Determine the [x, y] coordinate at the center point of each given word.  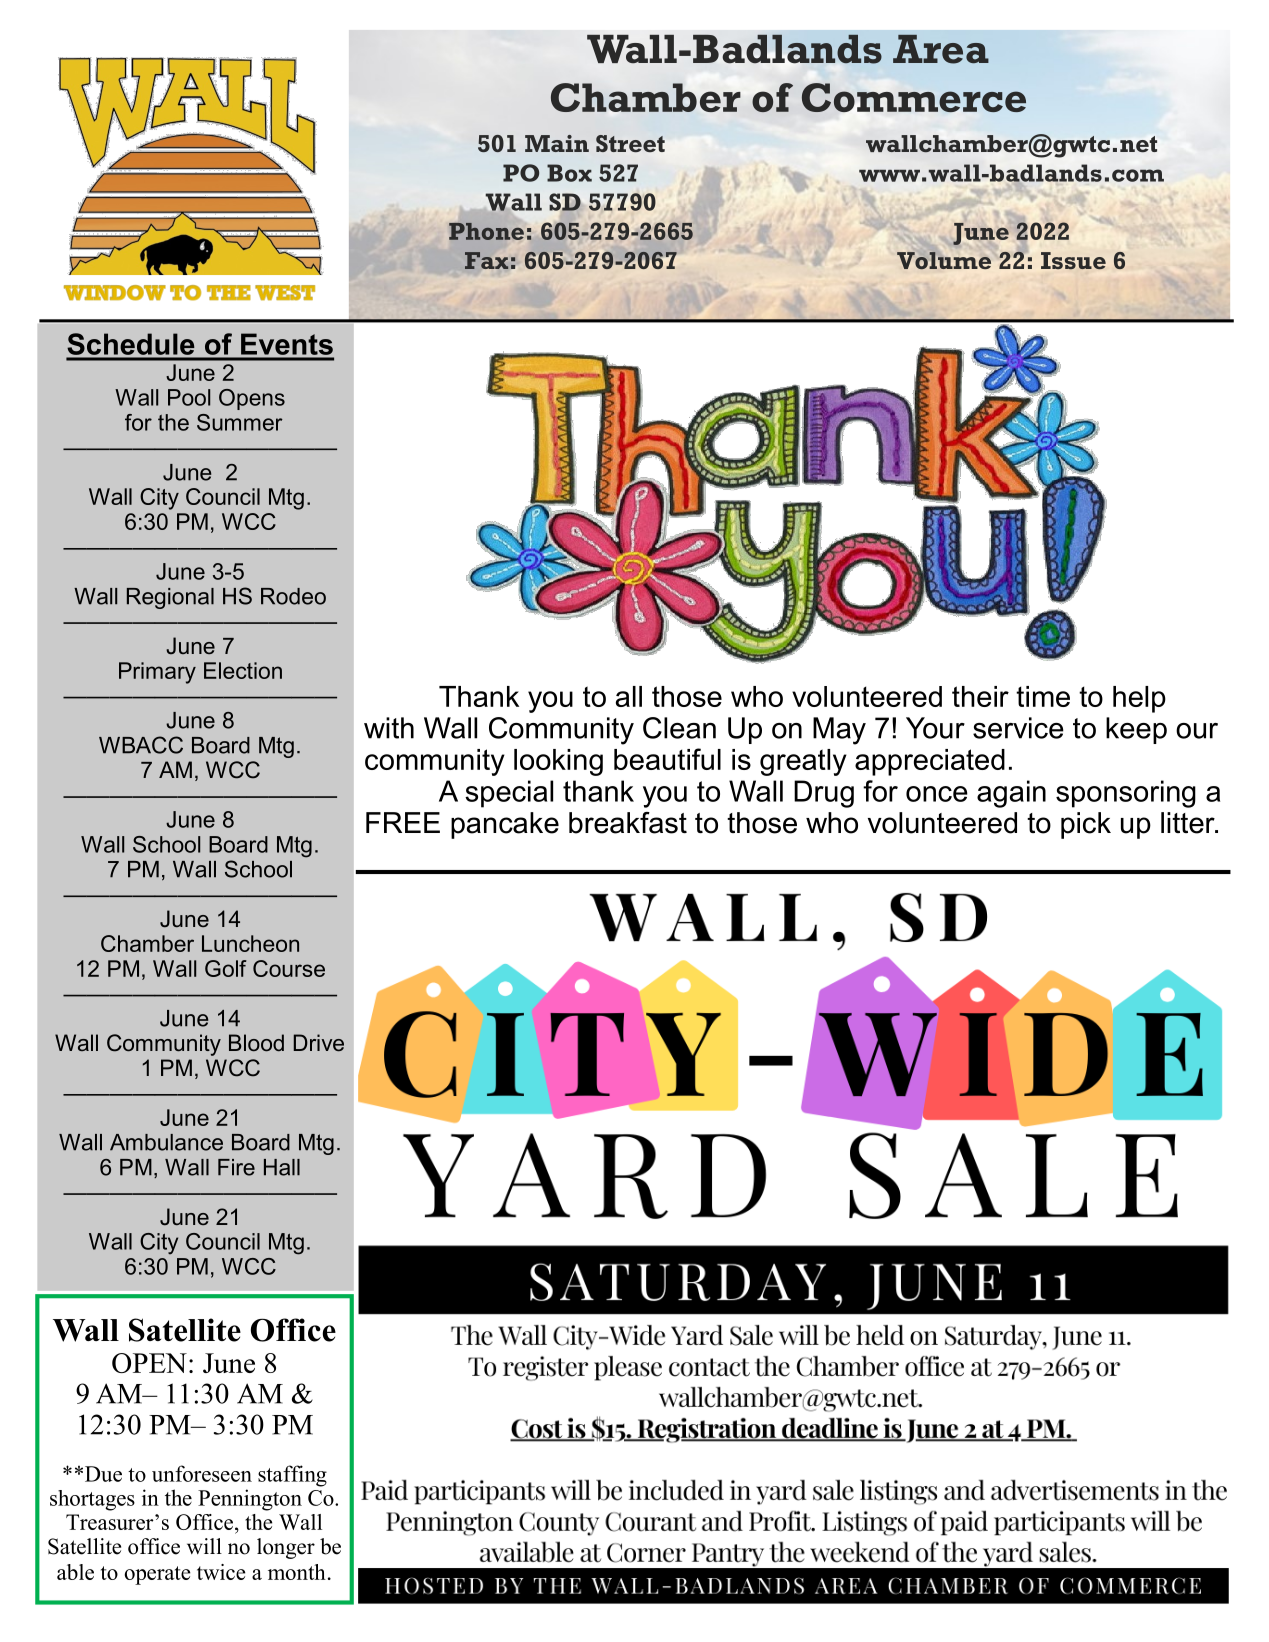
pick [1086, 825]
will [204, 1546]
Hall [282, 1167]
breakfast [628, 823]
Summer [240, 422]
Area [941, 49]
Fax [486, 260]
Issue [1073, 261]
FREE [403, 822]
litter [1189, 823]
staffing [292, 1476]
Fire [236, 1167]
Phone [486, 231]
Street [630, 143]
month [297, 1572]
